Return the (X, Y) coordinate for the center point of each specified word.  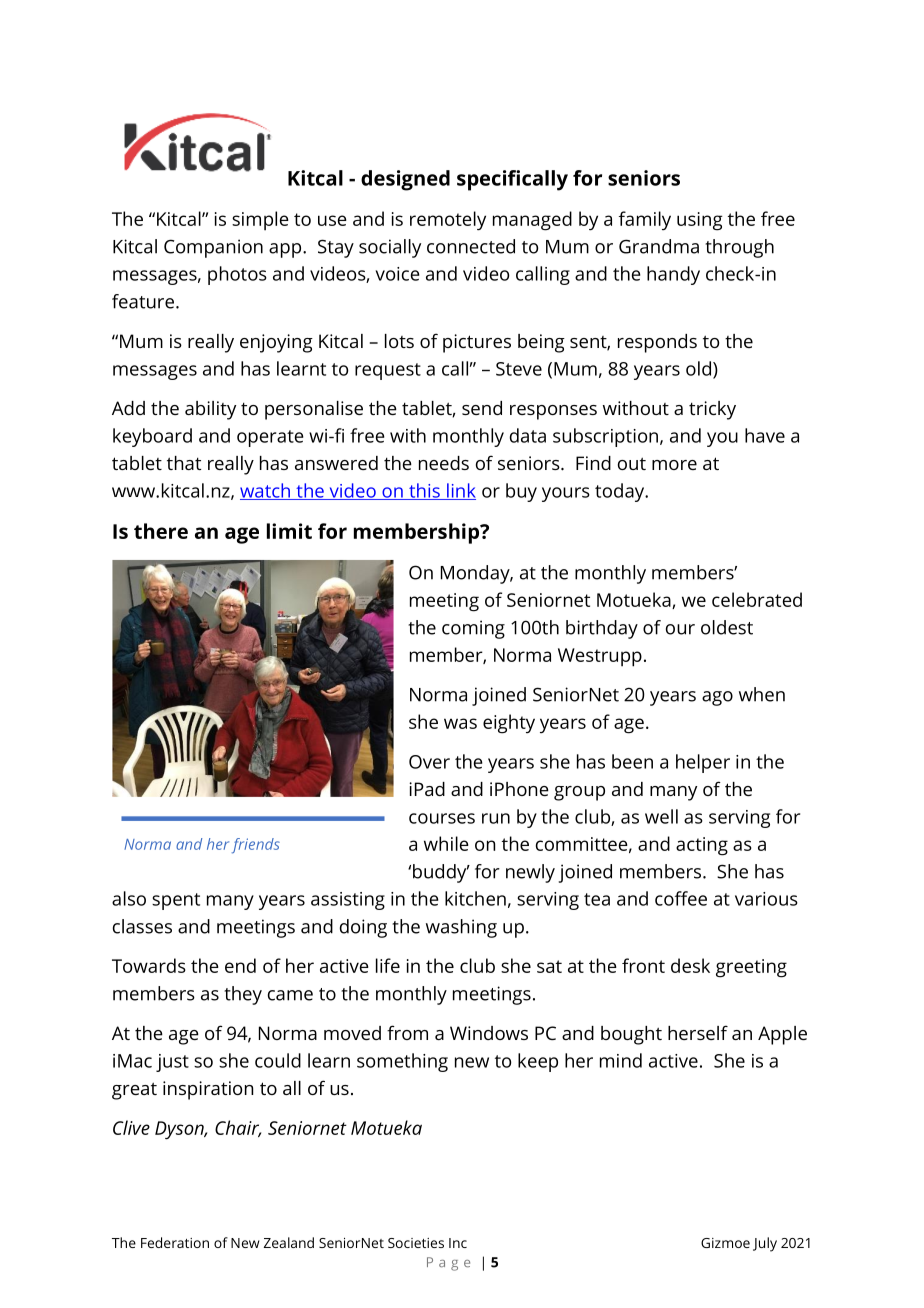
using (700, 221)
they (243, 995)
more (674, 465)
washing (461, 928)
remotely (448, 221)
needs (444, 463)
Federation (175, 1242)
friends (256, 846)
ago (717, 698)
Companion (213, 248)
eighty (509, 724)
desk (690, 965)
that (184, 463)
